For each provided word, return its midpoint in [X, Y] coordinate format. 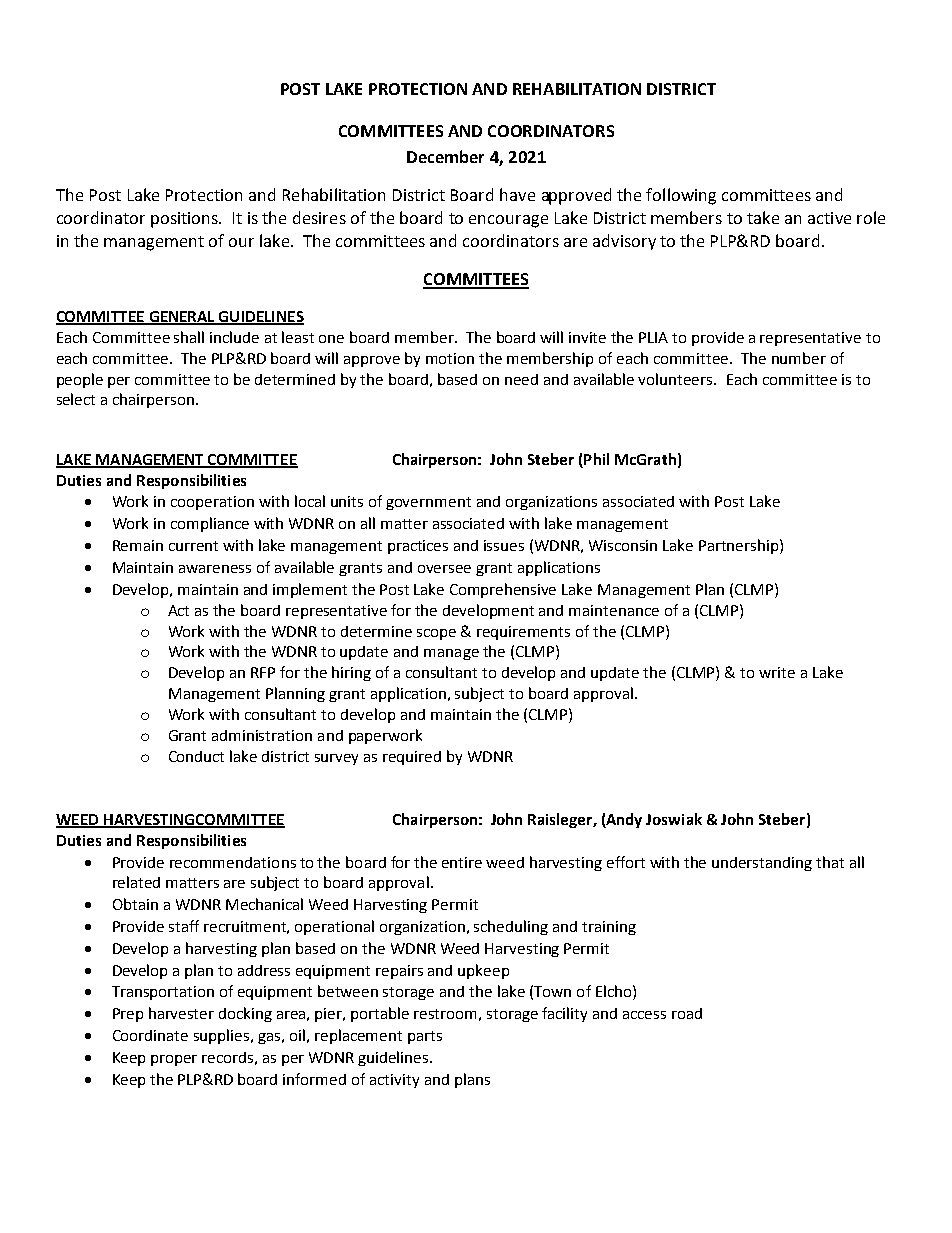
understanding [762, 864]
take [763, 217]
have [517, 194]
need [521, 379]
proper [174, 1060]
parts [425, 1037]
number [799, 358]
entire [462, 862]
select [76, 399]
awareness [215, 569]
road [687, 1013]
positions [185, 220]
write [777, 672]
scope [436, 634]
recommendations [233, 862]
